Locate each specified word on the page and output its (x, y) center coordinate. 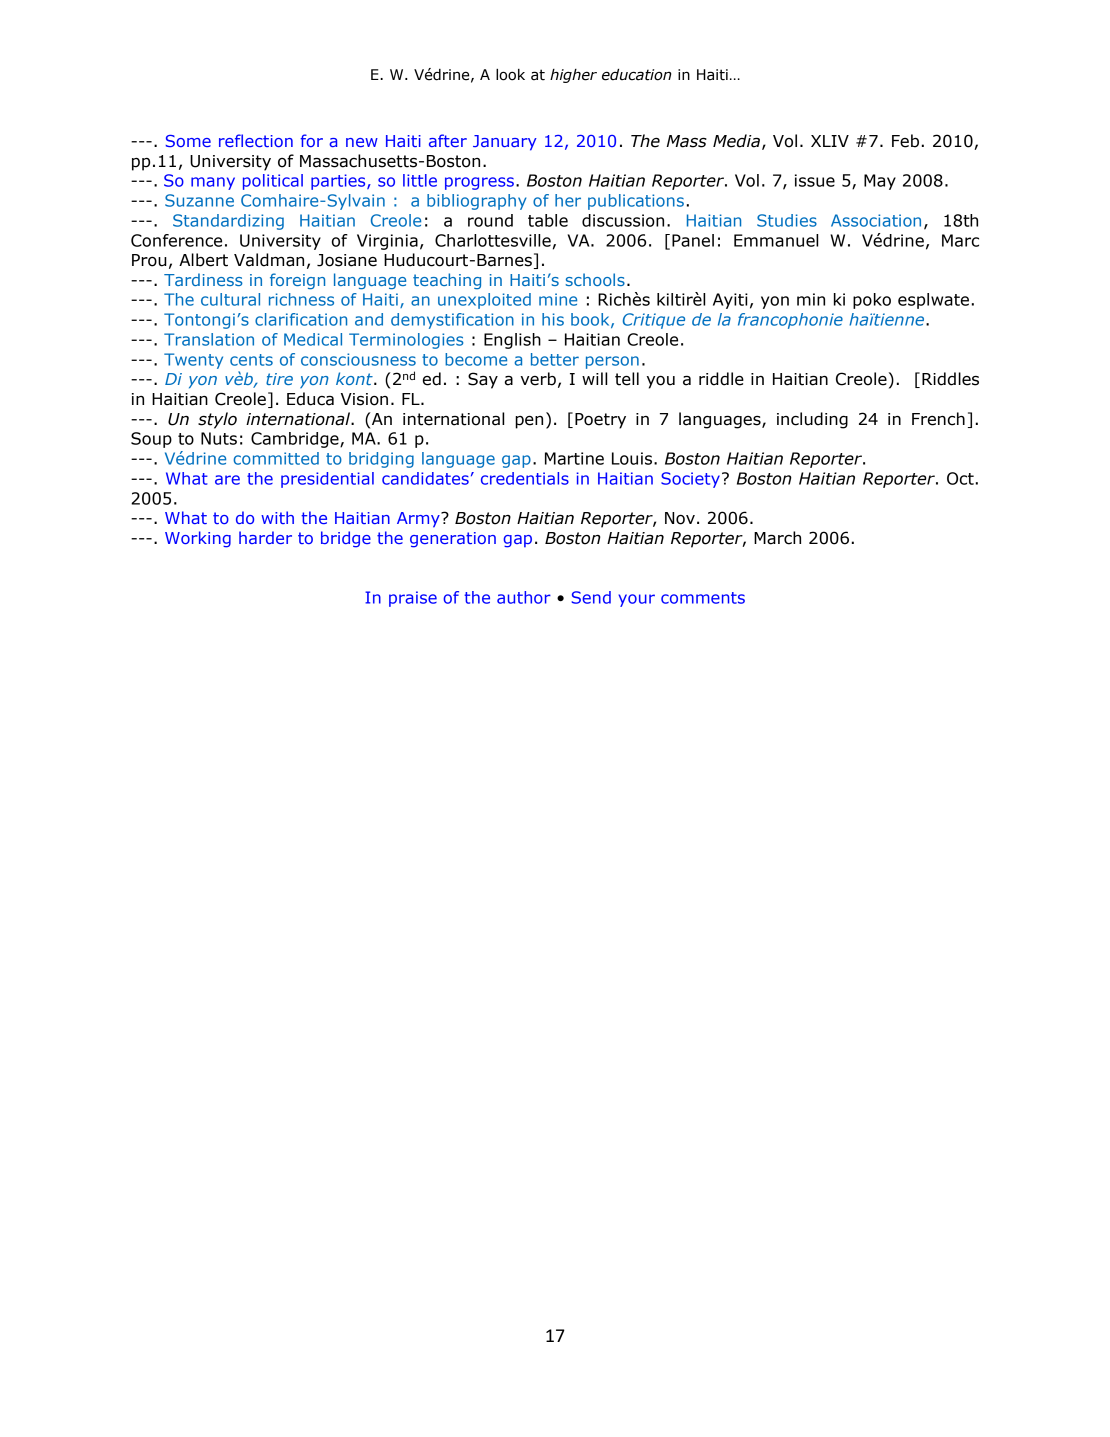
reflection (256, 140)
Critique (654, 321)
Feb (905, 141)
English (512, 341)
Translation (209, 339)
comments (703, 598)
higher (573, 76)
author (524, 597)
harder (265, 537)
